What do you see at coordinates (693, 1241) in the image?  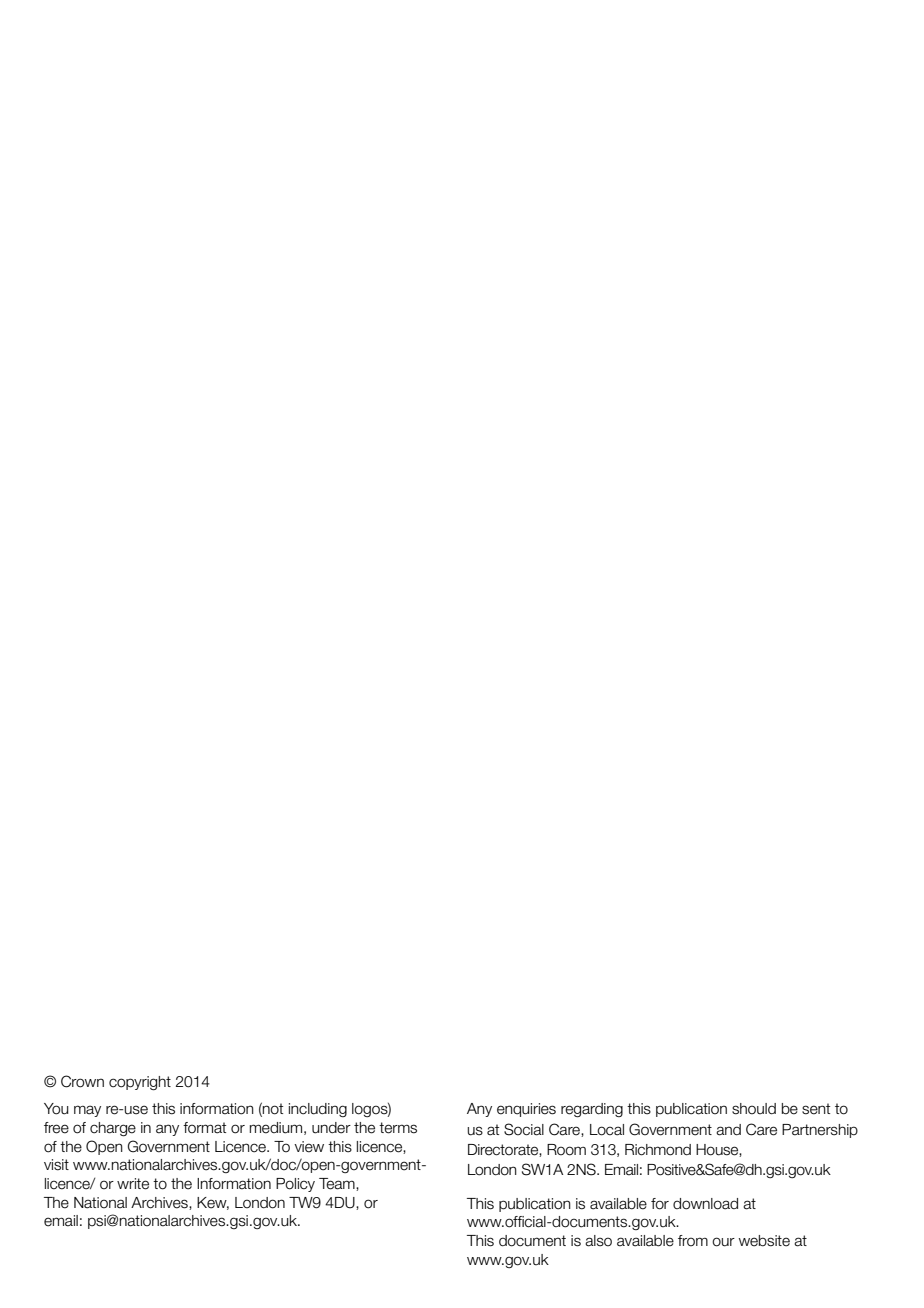 I see `from` at bounding box center [693, 1241].
